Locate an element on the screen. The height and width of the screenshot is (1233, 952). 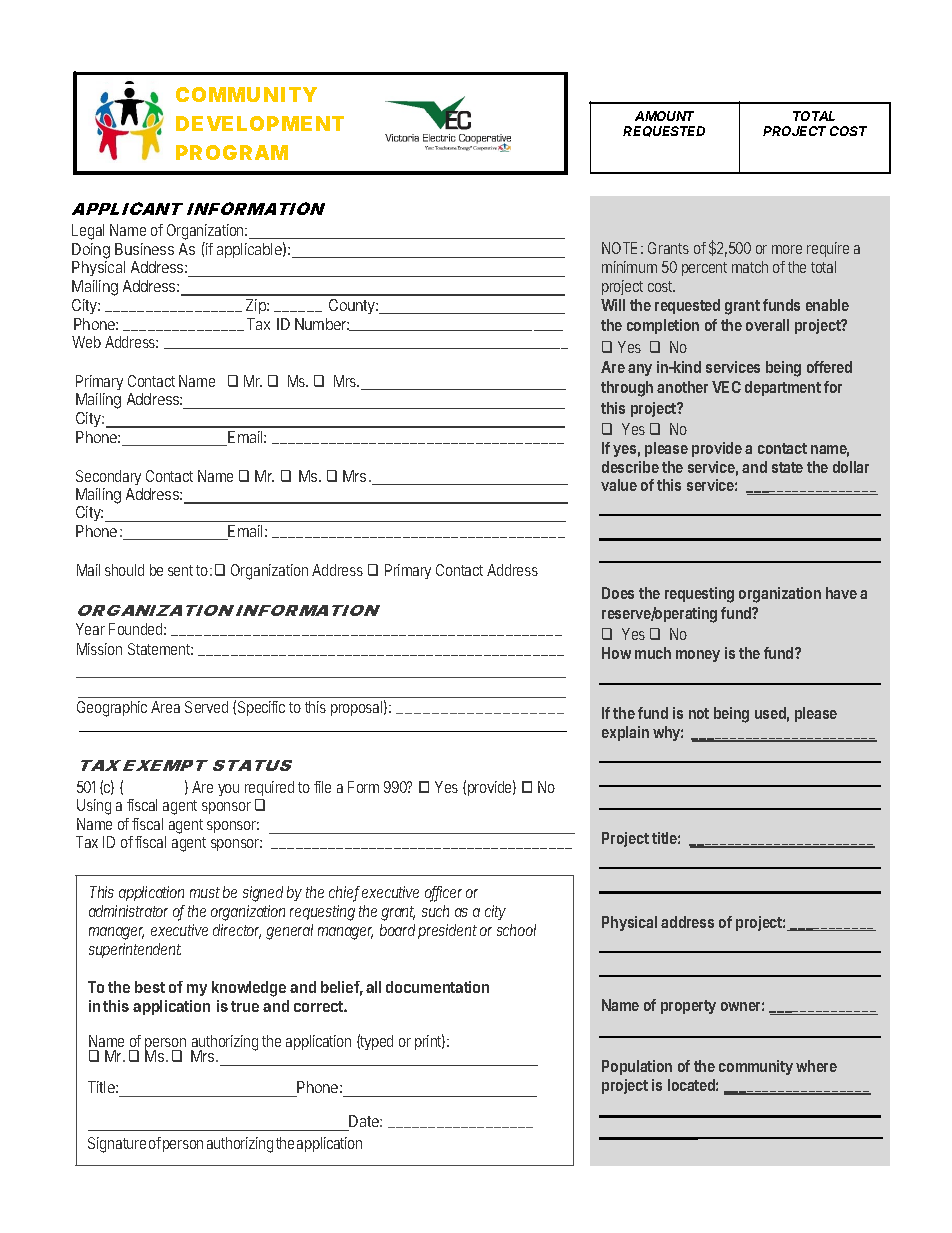
value is located at coordinates (619, 485).
